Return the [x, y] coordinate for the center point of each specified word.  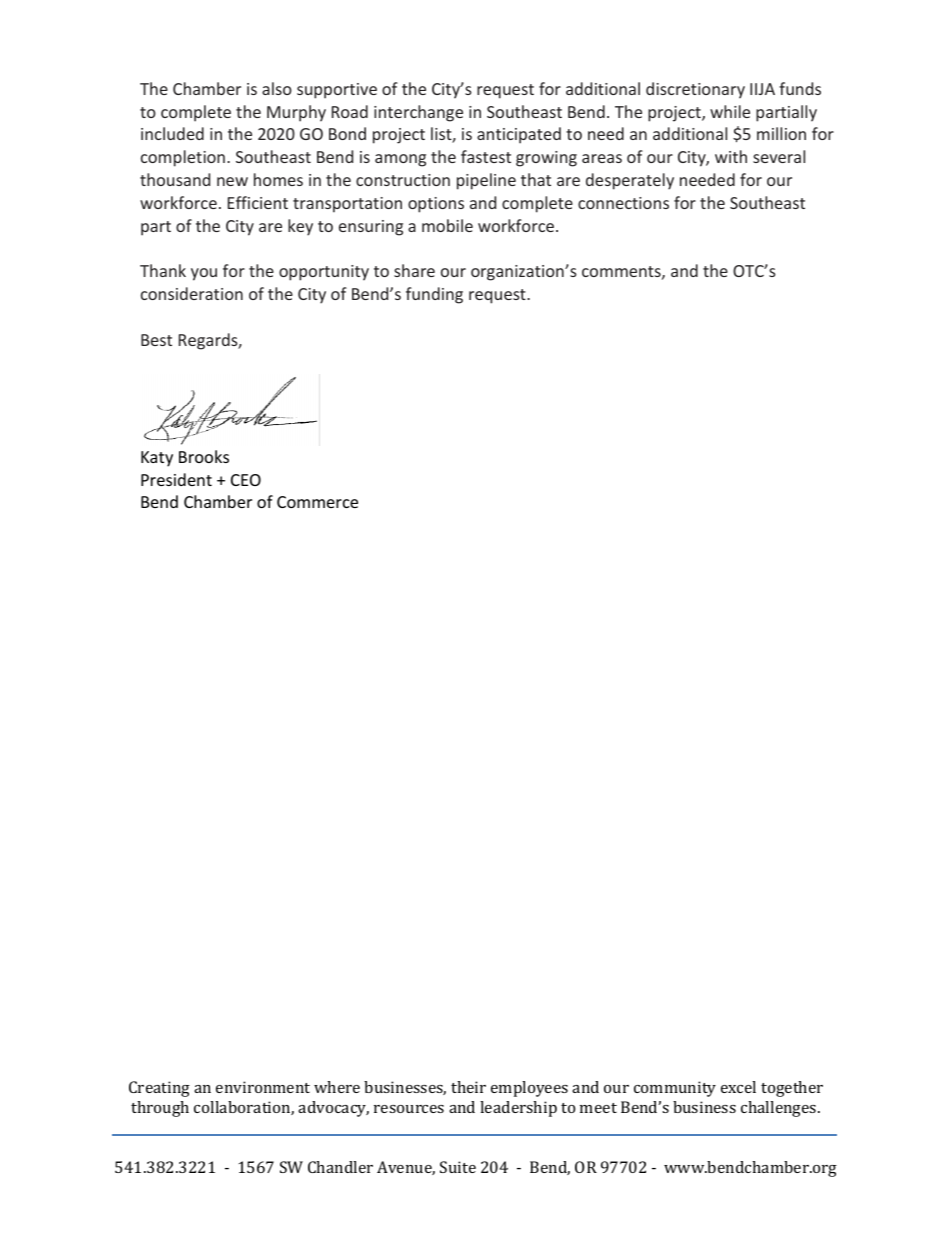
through [160, 1109]
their [468, 1087]
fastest [486, 156]
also [277, 88]
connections [623, 203]
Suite [458, 1167]
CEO [246, 480]
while [730, 111]
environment [263, 1087]
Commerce [317, 502]
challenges [780, 1109]
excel [738, 1087]
